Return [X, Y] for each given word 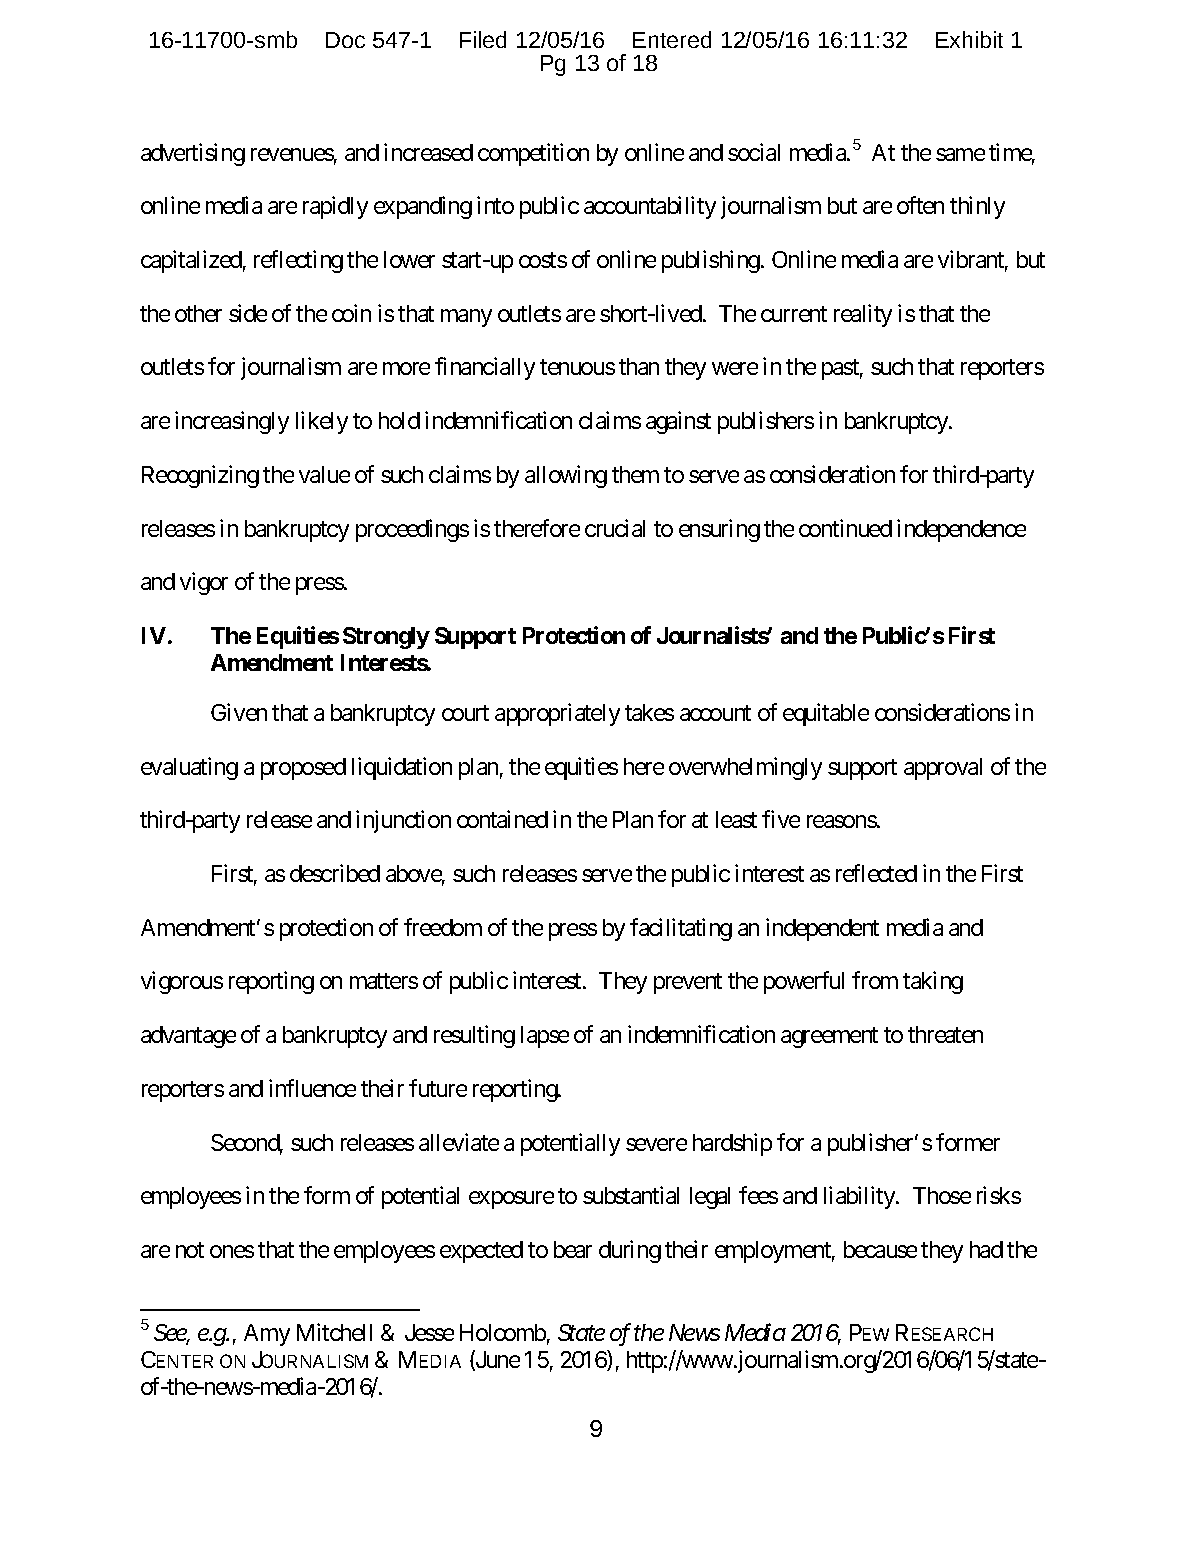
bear [573, 1249]
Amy [267, 1335]
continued [845, 528]
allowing [566, 476]
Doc [345, 40]
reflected [876, 873]
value [324, 474]
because [880, 1249]
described [335, 873]
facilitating [681, 929]
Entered [672, 39]
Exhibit [969, 39]
